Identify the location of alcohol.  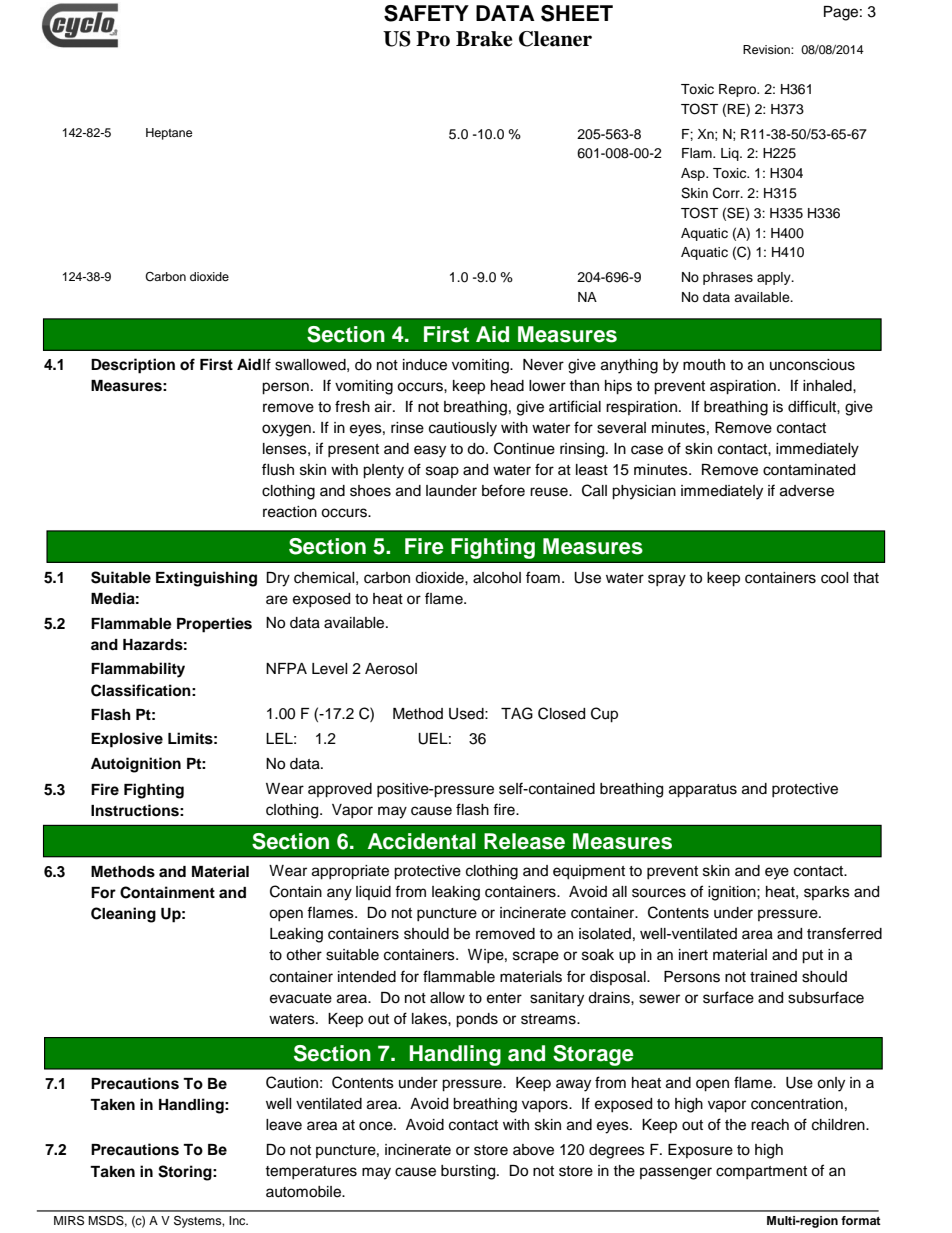
(497, 578).
